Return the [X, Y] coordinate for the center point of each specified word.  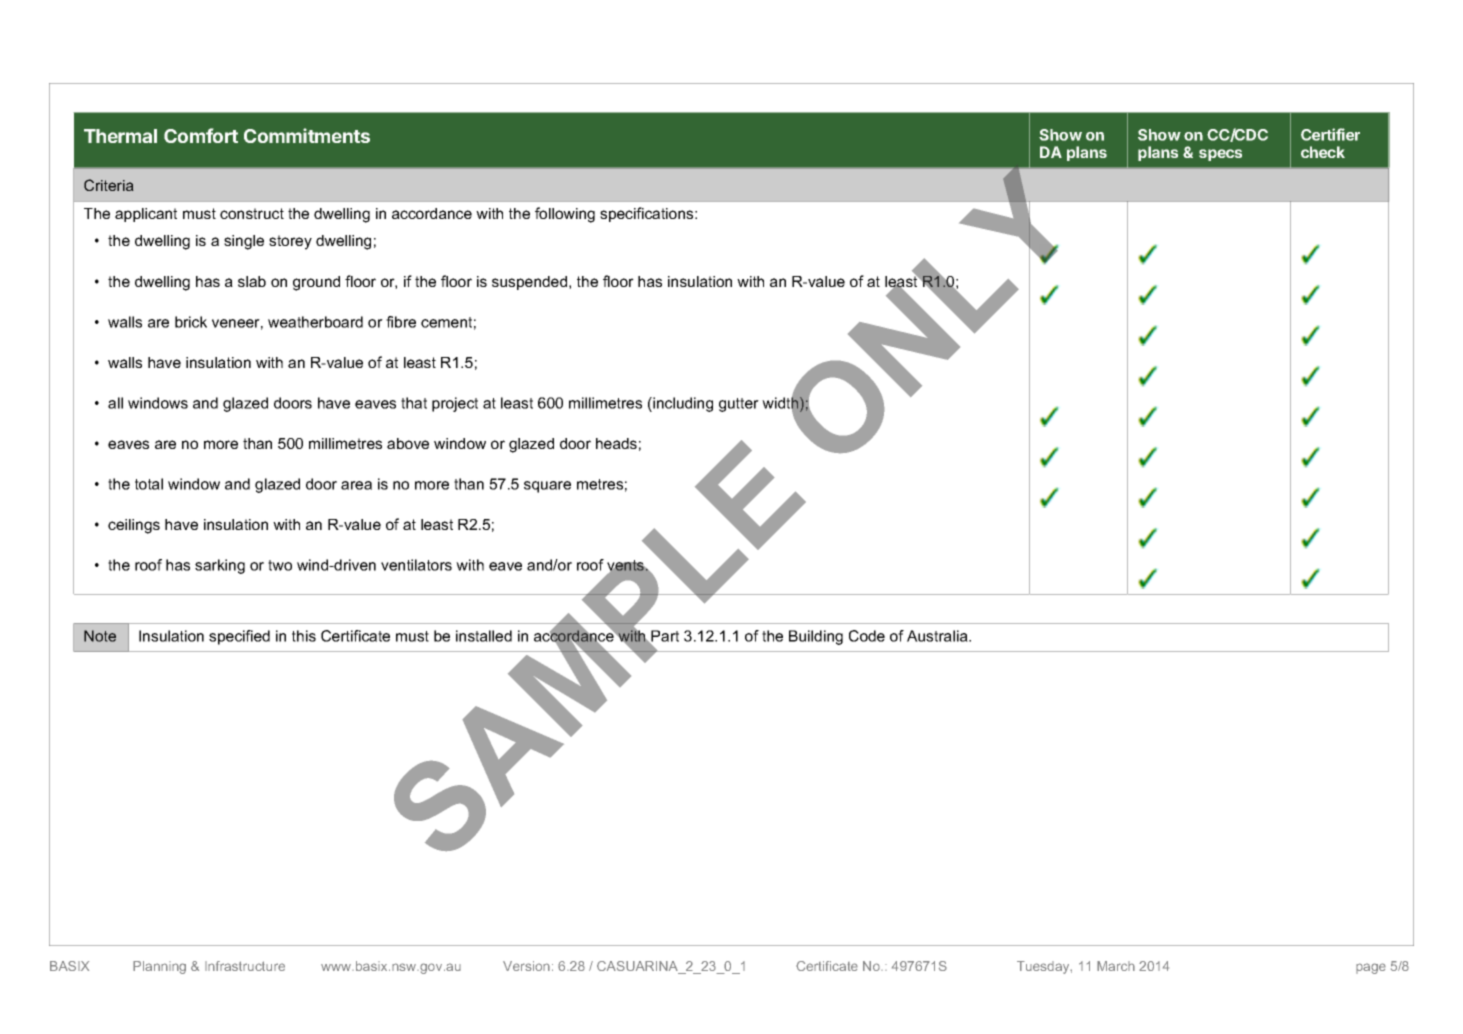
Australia [938, 636]
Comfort [201, 135]
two [280, 565]
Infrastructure [245, 966]
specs [1220, 155]
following [565, 215]
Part [664, 637]
